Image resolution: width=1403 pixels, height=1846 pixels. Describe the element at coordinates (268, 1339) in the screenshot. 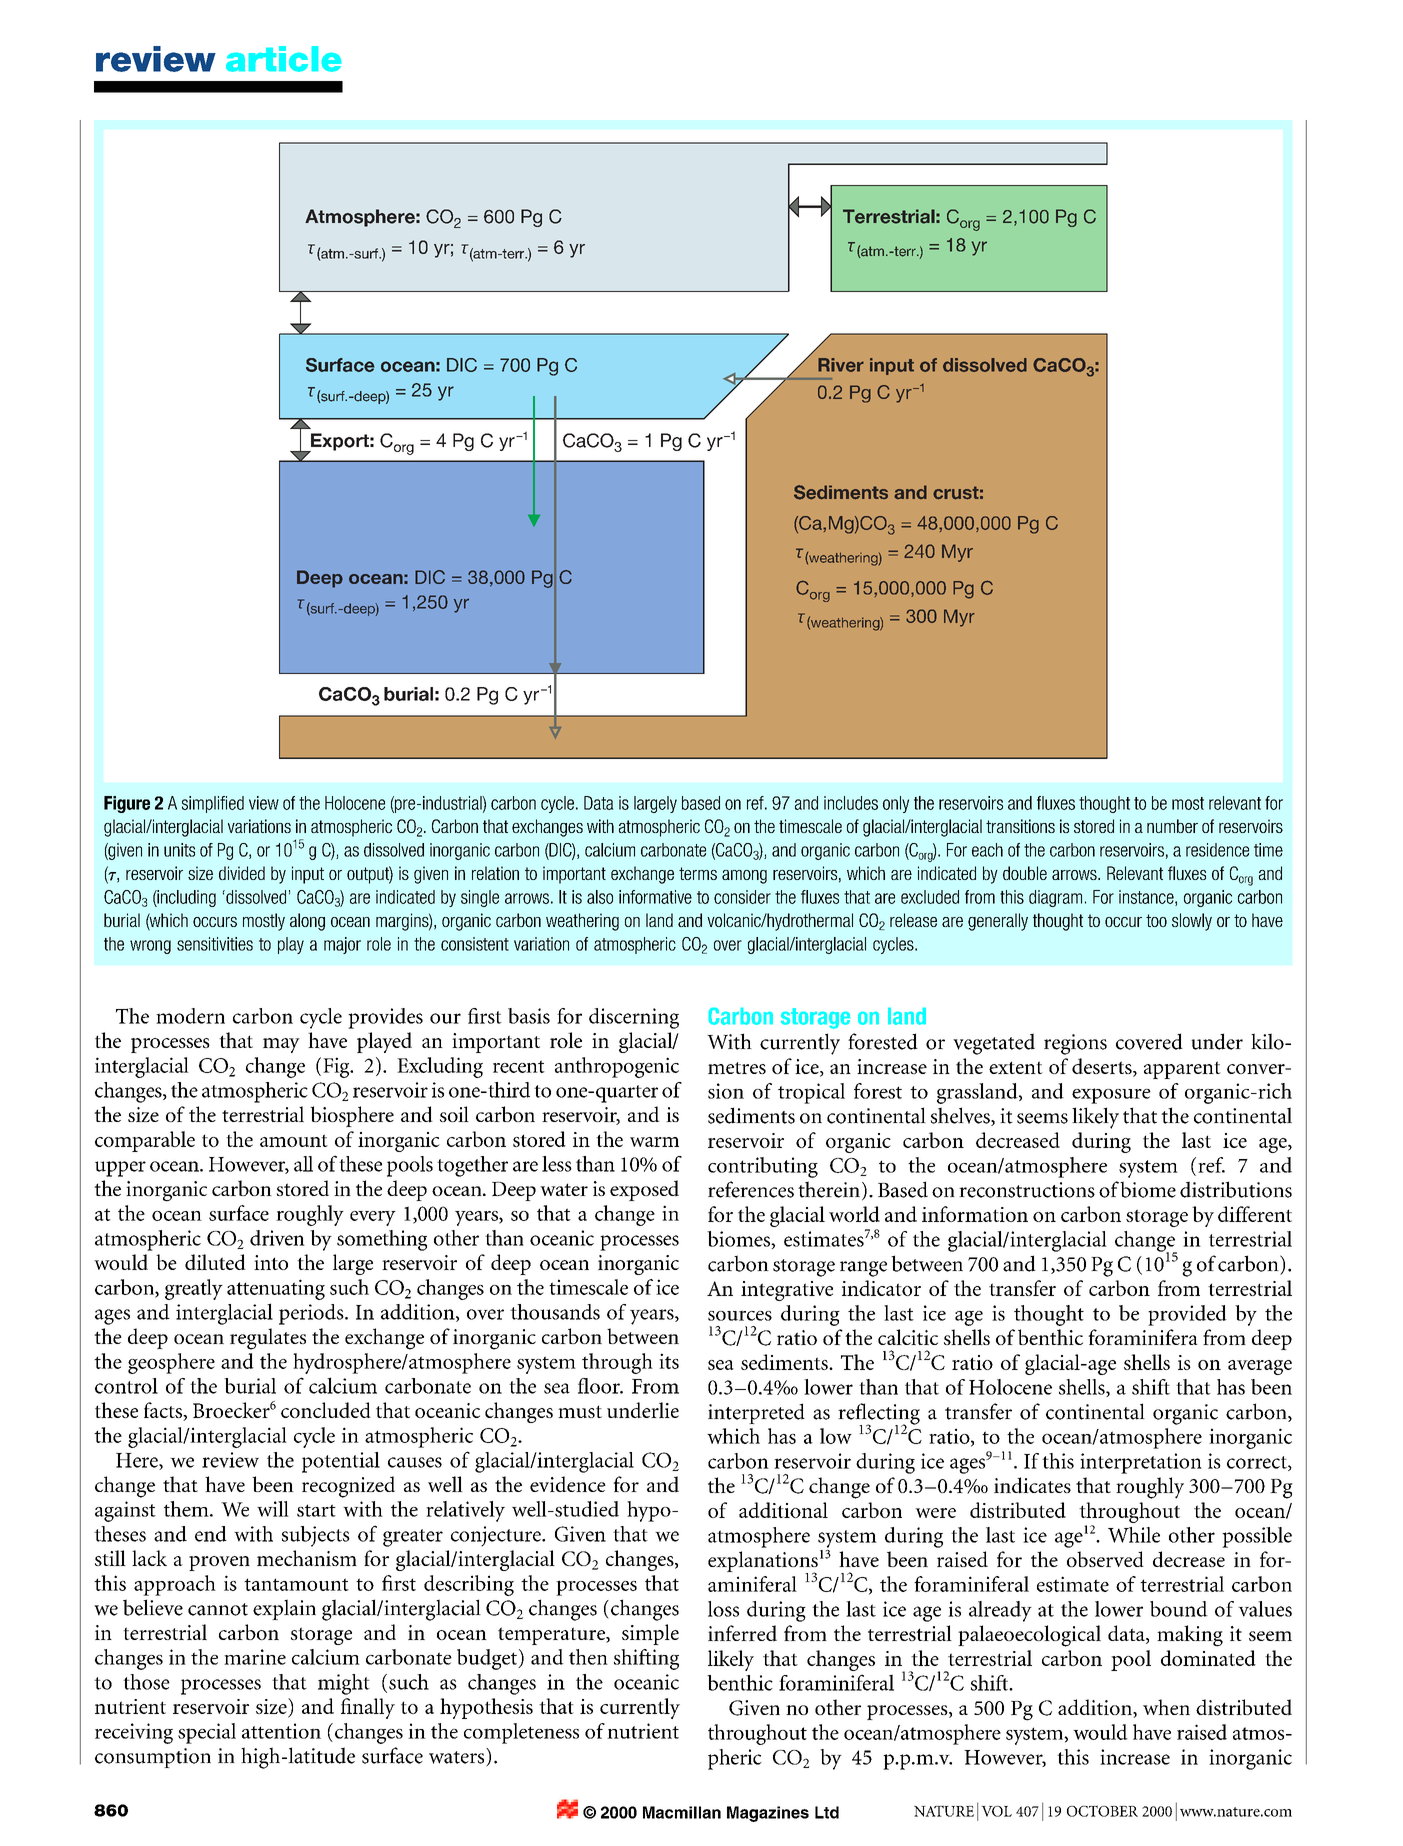

I see `regulates` at that location.
